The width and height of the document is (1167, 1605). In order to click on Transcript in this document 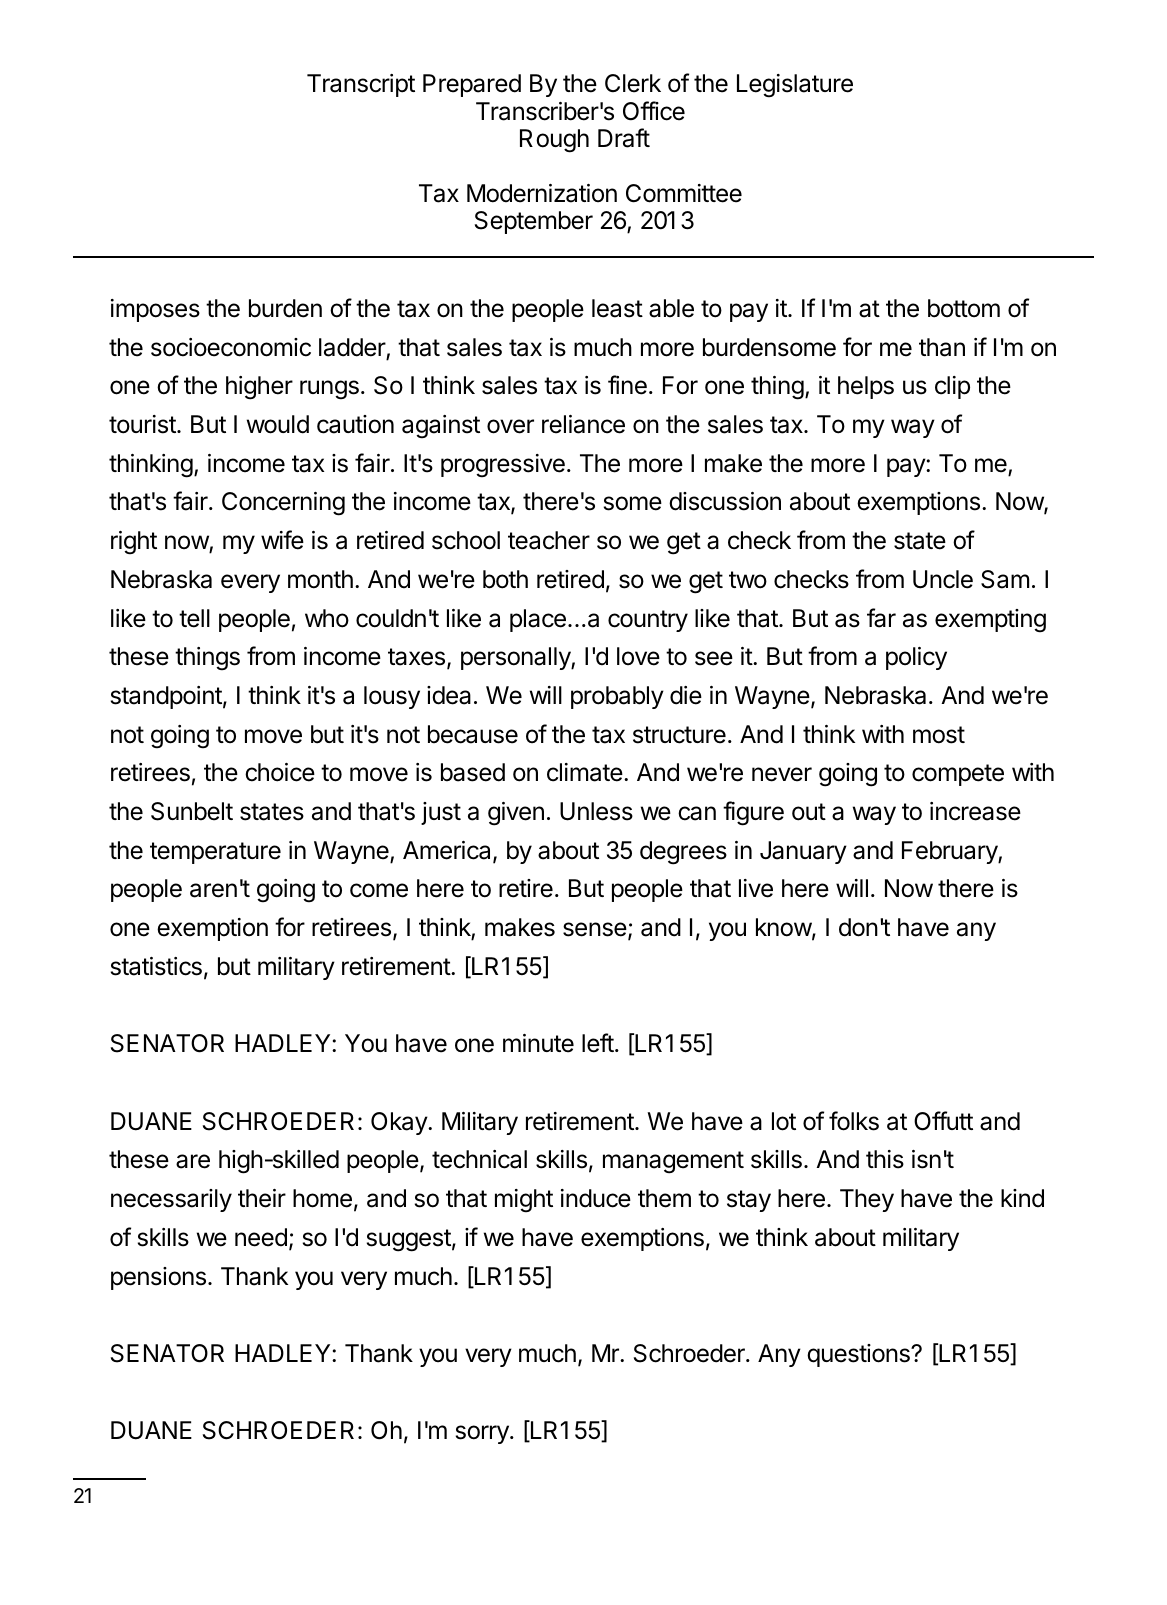, I will do `click(361, 85)`.
